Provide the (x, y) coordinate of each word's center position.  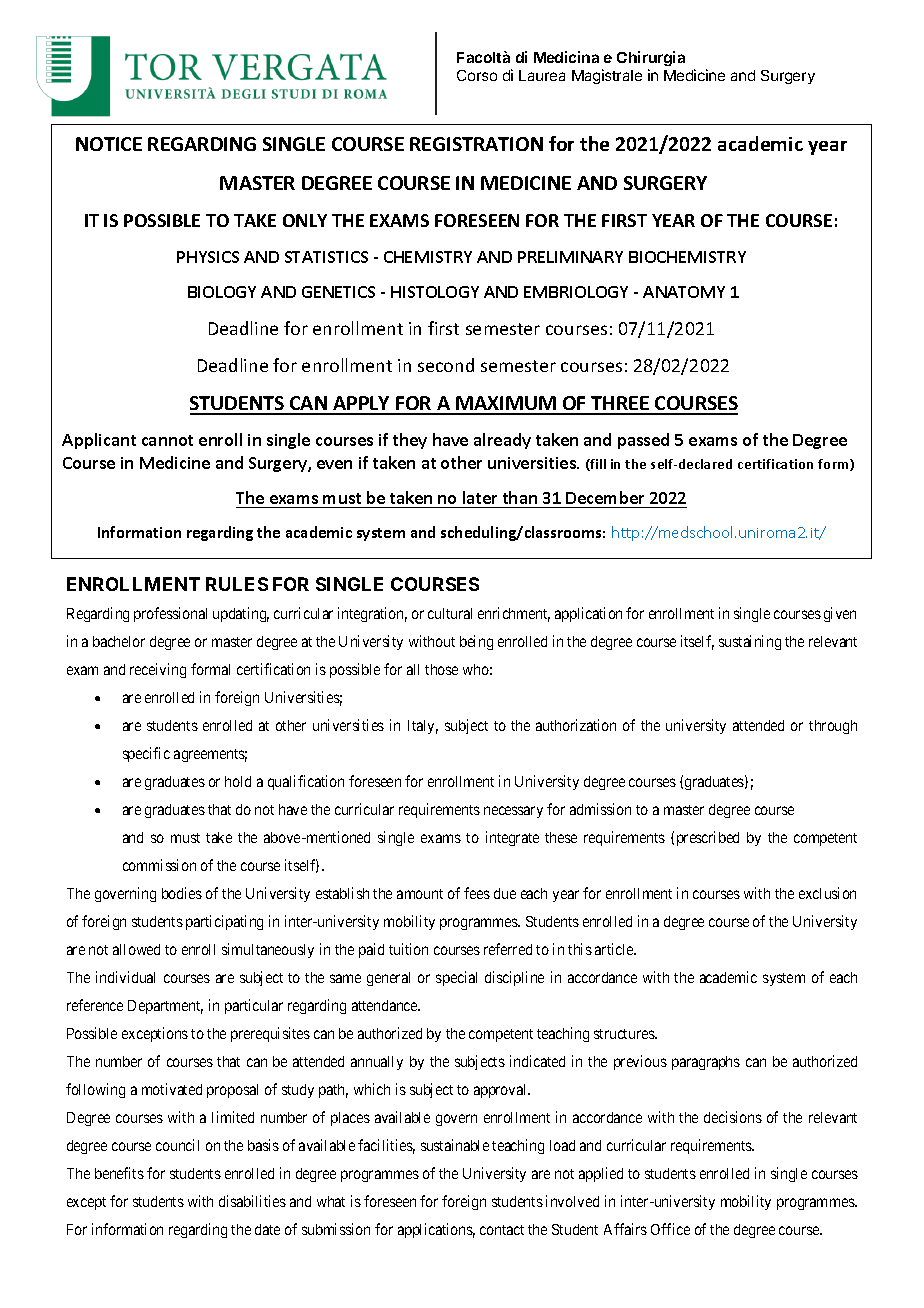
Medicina (566, 57)
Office (670, 1229)
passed (643, 441)
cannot (167, 440)
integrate (512, 838)
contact (502, 1230)
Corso (477, 75)
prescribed (708, 838)
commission (159, 865)
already (502, 441)
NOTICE (109, 144)
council (177, 1145)
